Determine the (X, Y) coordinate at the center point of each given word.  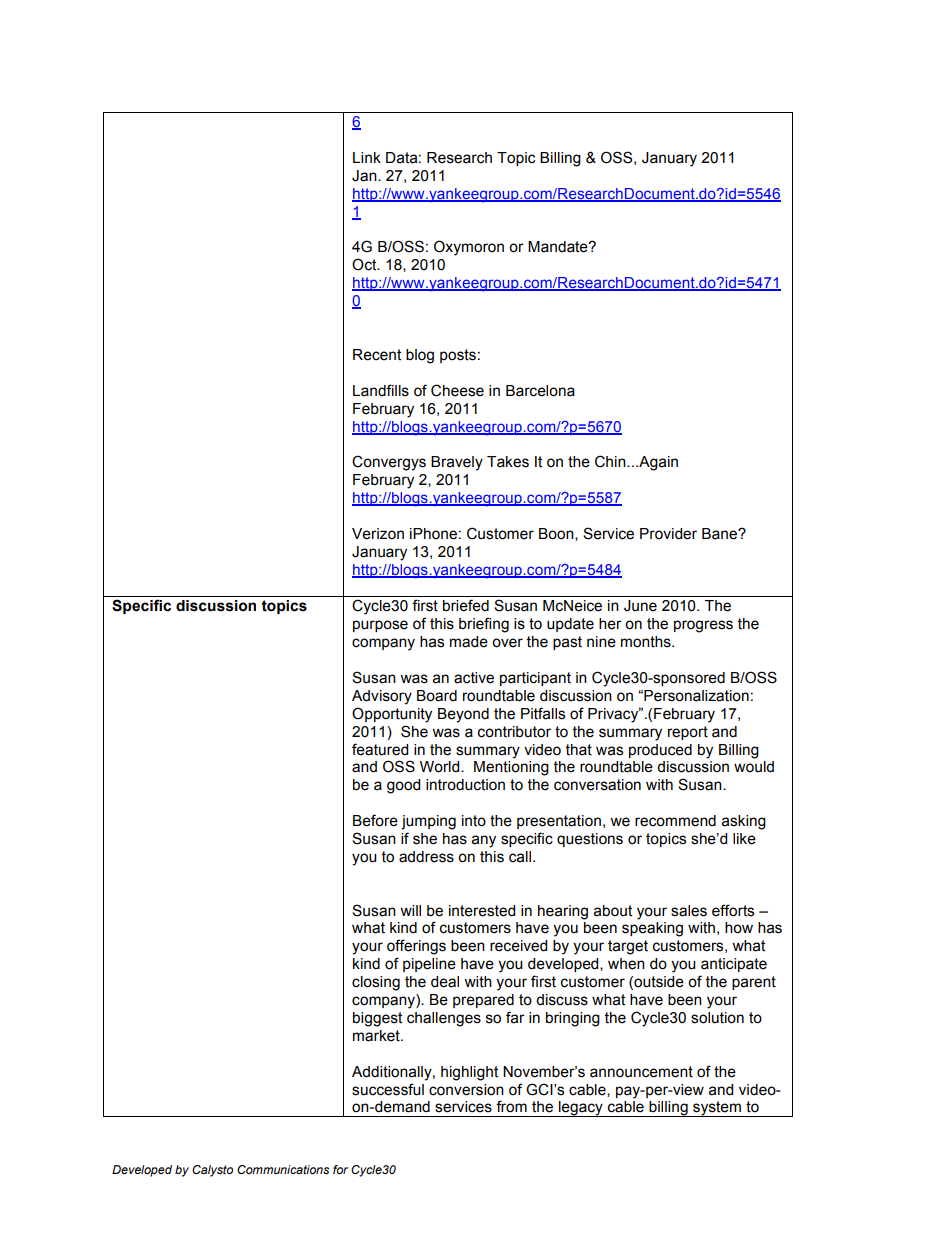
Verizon (378, 534)
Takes (508, 462)
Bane (720, 534)
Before (375, 820)
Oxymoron (469, 248)
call (520, 857)
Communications (283, 1169)
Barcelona (540, 391)
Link (367, 157)
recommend (675, 821)
